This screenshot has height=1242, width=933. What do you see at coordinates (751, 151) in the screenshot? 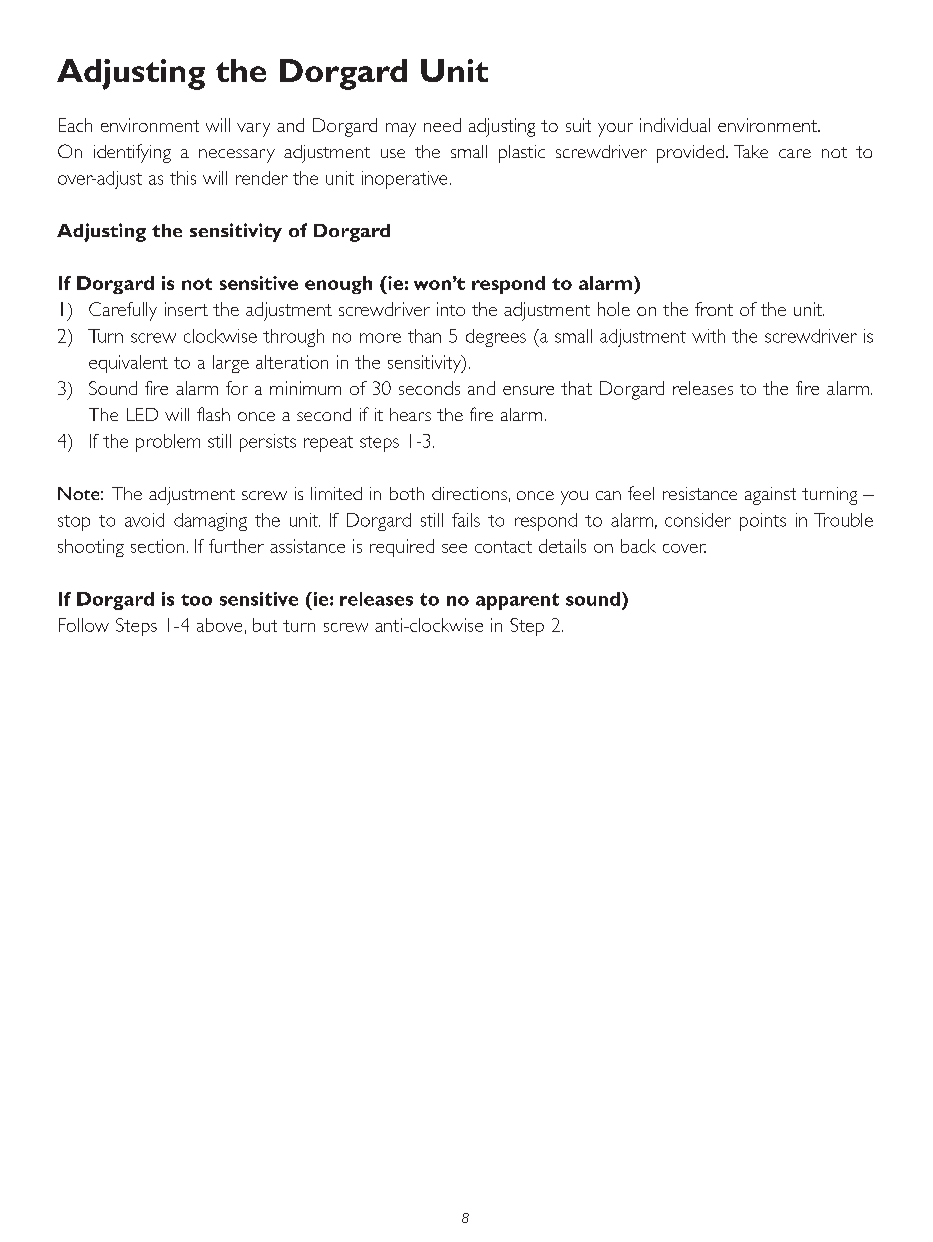
I see `Take` at bounding box center [751, 151].
